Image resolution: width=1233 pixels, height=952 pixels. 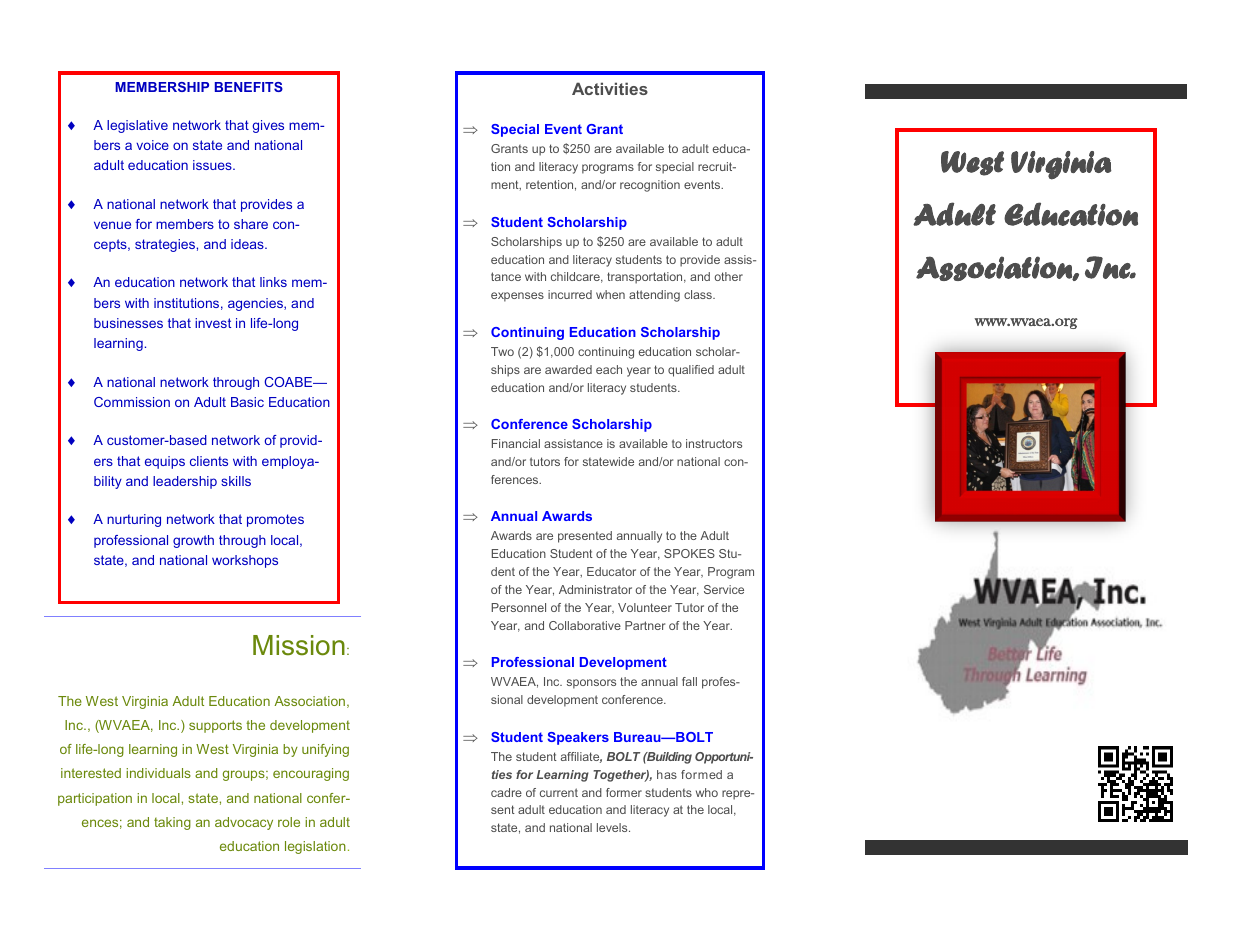 What do you see at coordinates (691, 371) in the document?
I see `qualified` at bounding box center [691, 371].
